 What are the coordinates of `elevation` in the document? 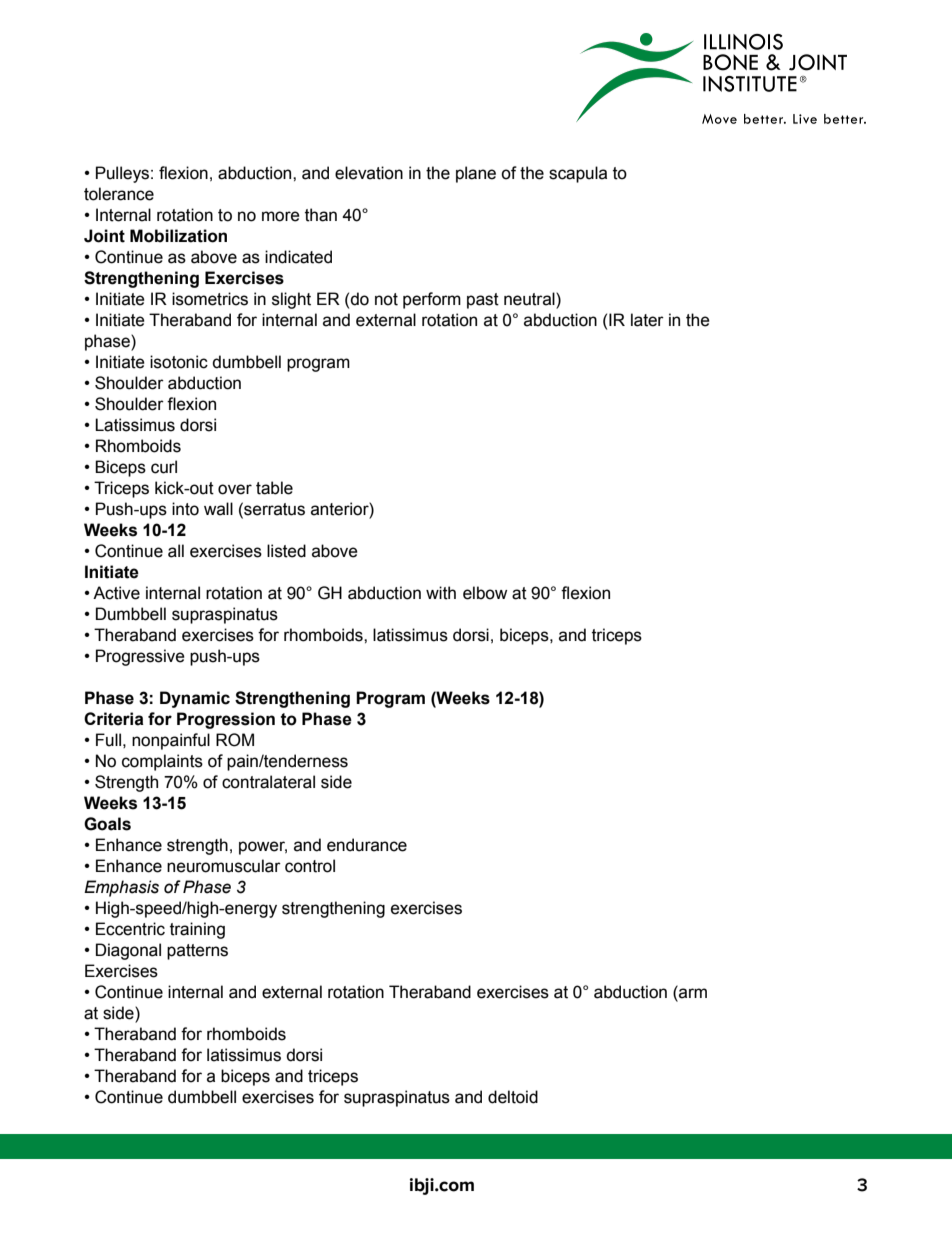 It's located at (369, 173).
